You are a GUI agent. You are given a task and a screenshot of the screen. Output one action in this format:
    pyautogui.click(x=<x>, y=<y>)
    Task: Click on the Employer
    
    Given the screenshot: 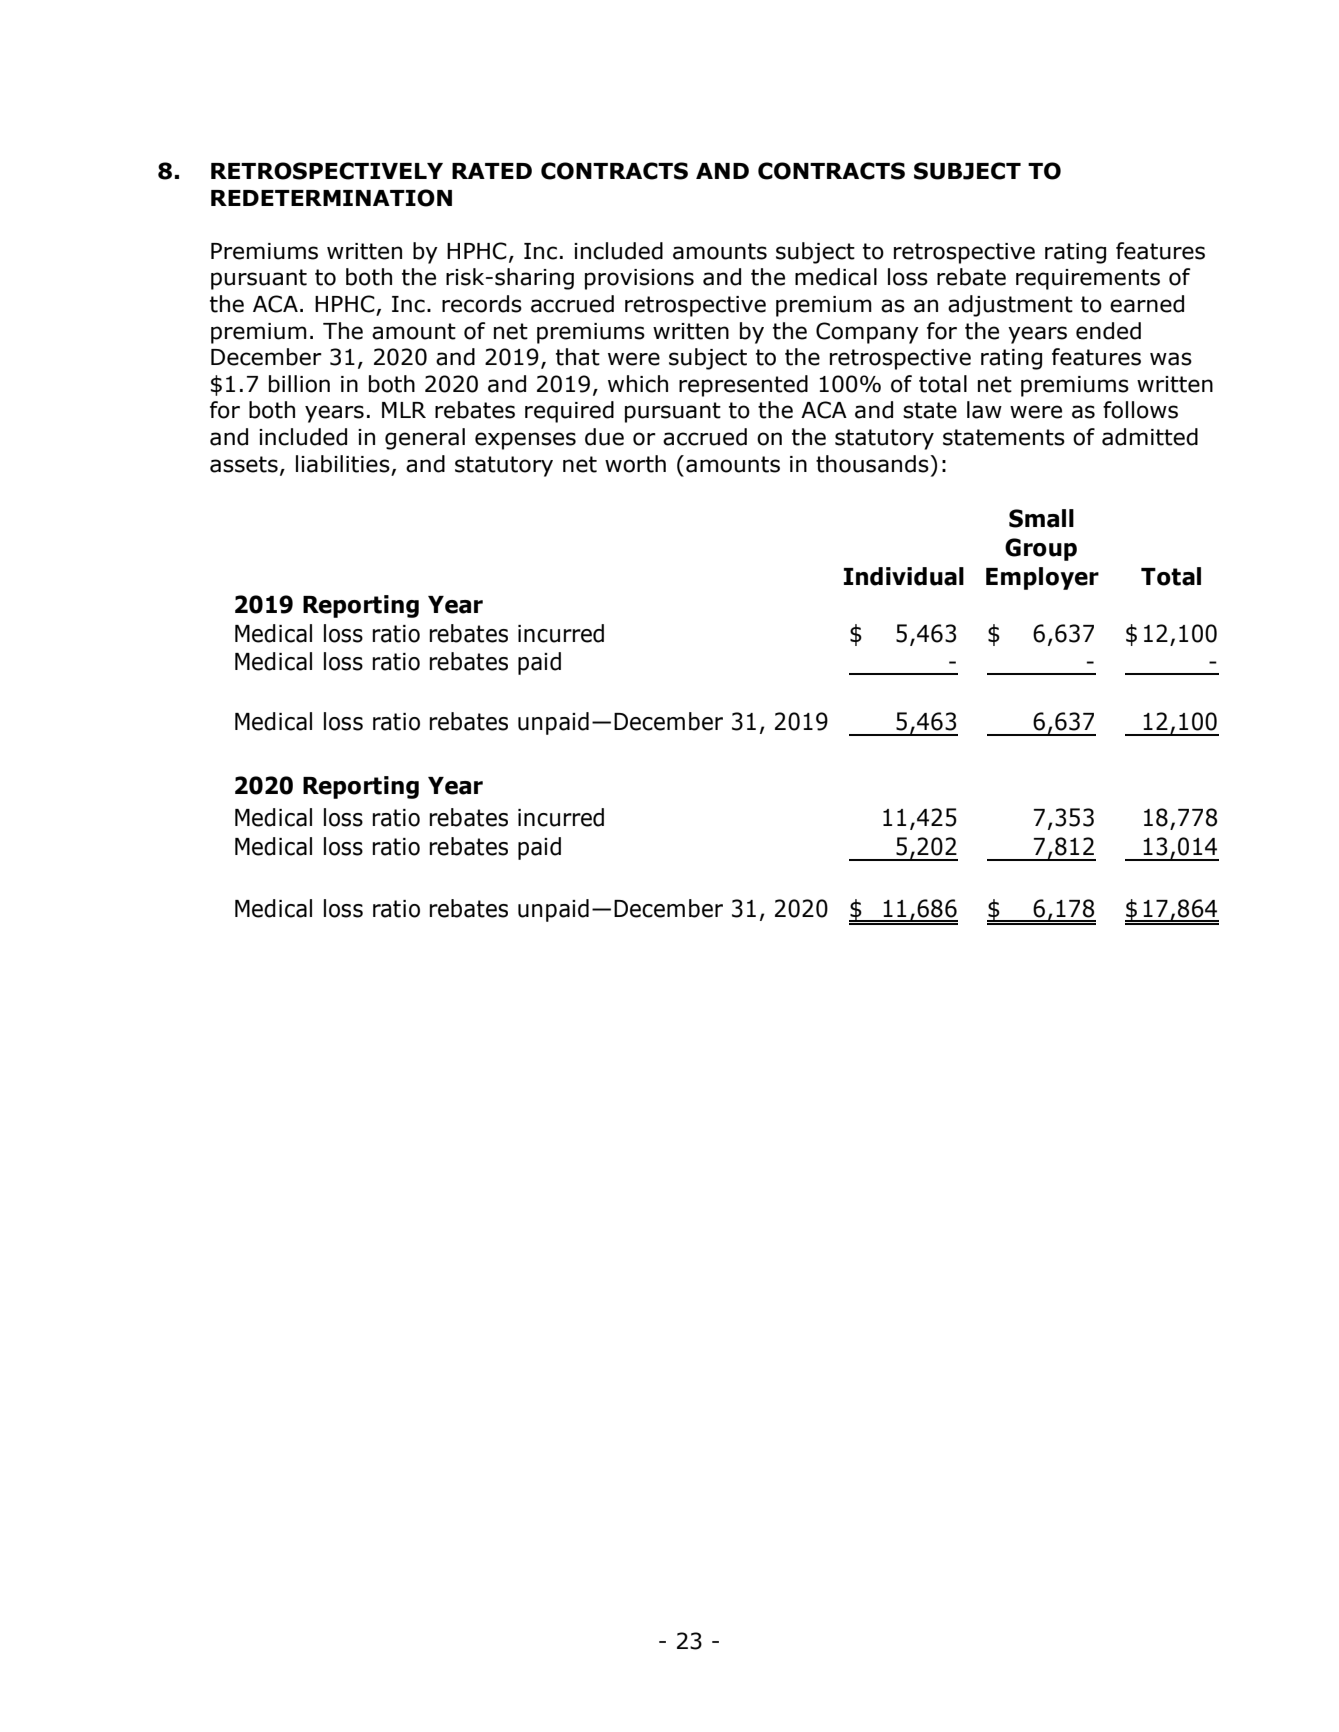 What is the action you would take?
    pyautogui.click(x=1042, y=578)
